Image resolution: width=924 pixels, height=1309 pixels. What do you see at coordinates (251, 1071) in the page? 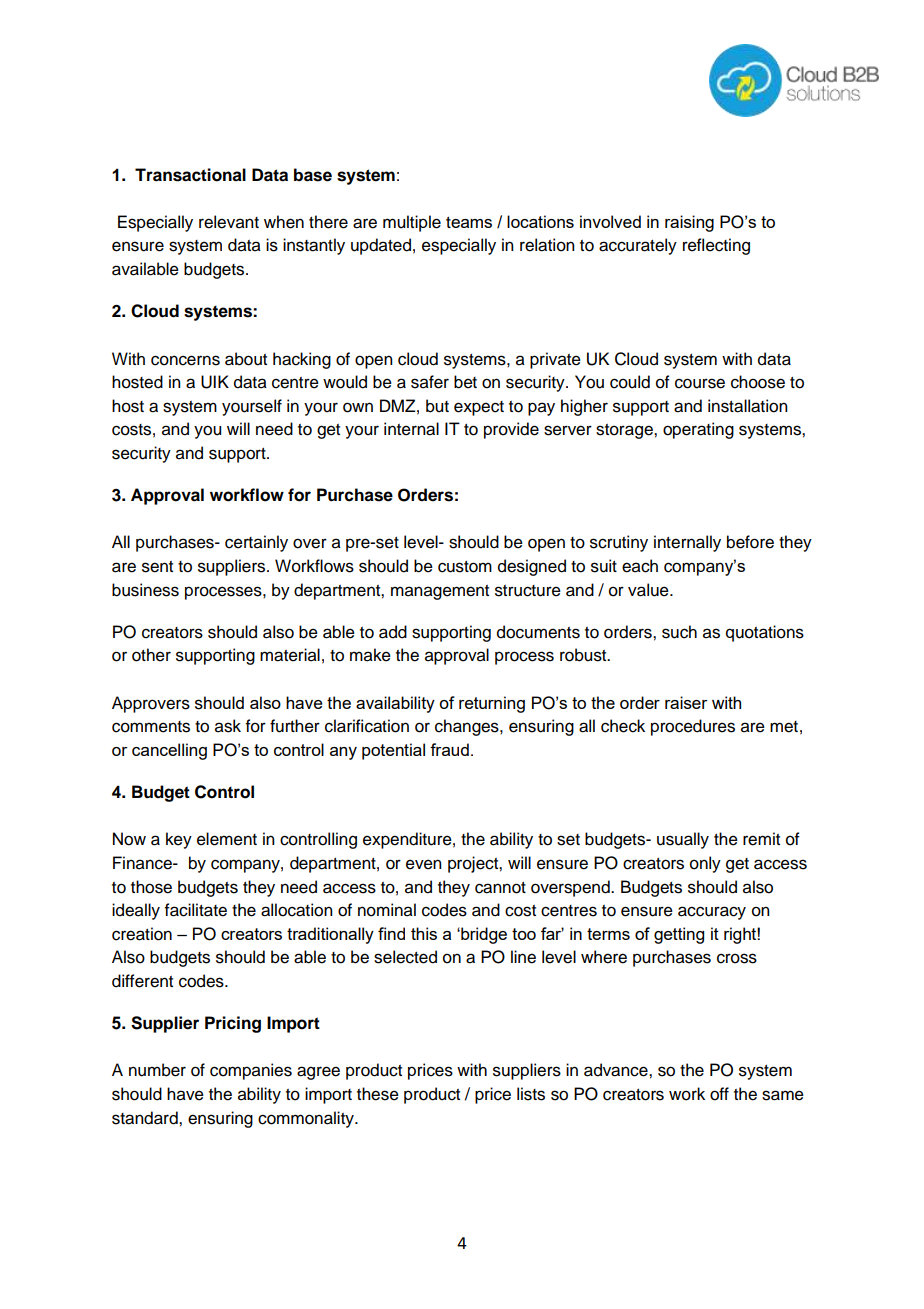
I see `companies` at bounding box center [251, 1071].
